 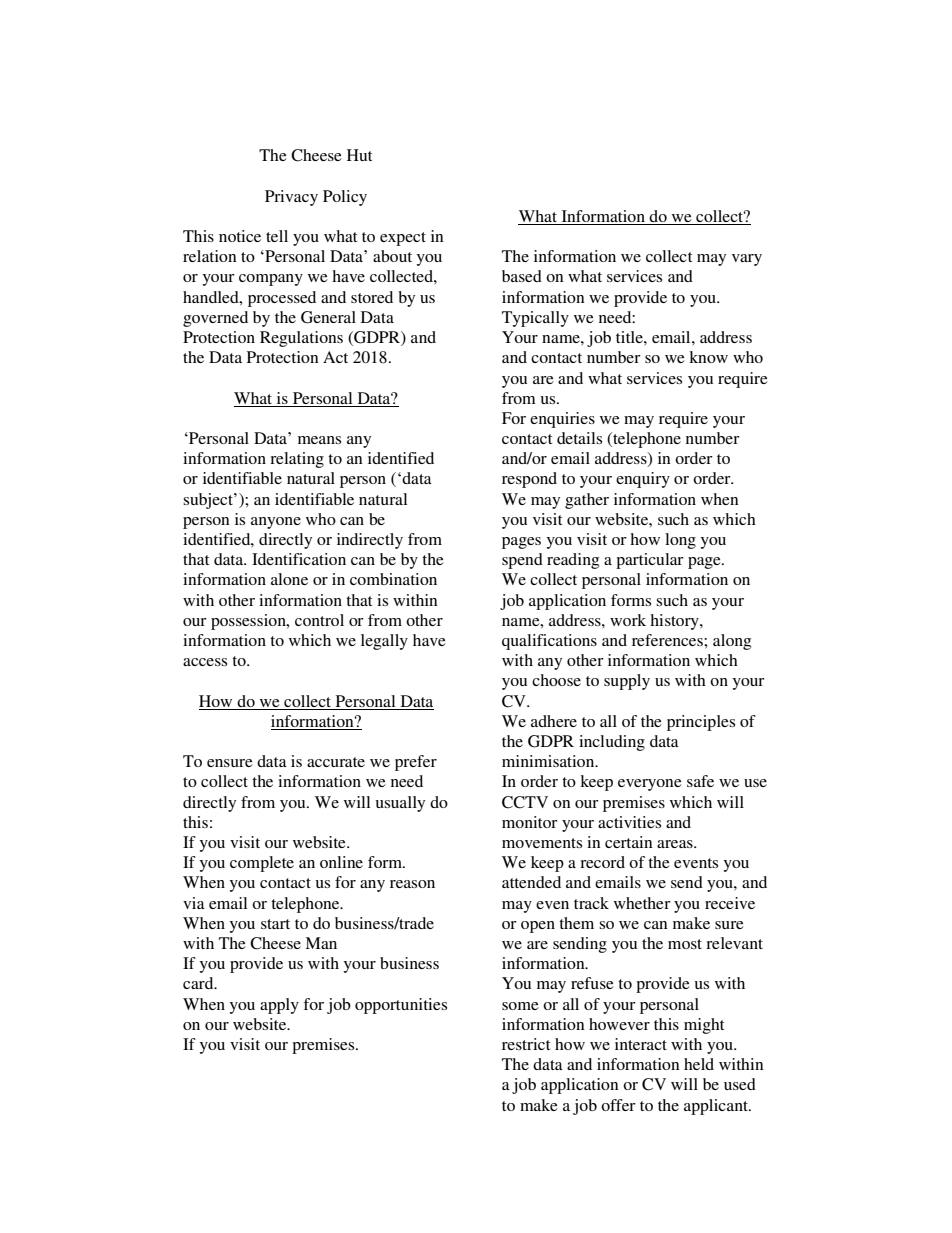 I want to click on Privacy, so click(x=291, y=198).
